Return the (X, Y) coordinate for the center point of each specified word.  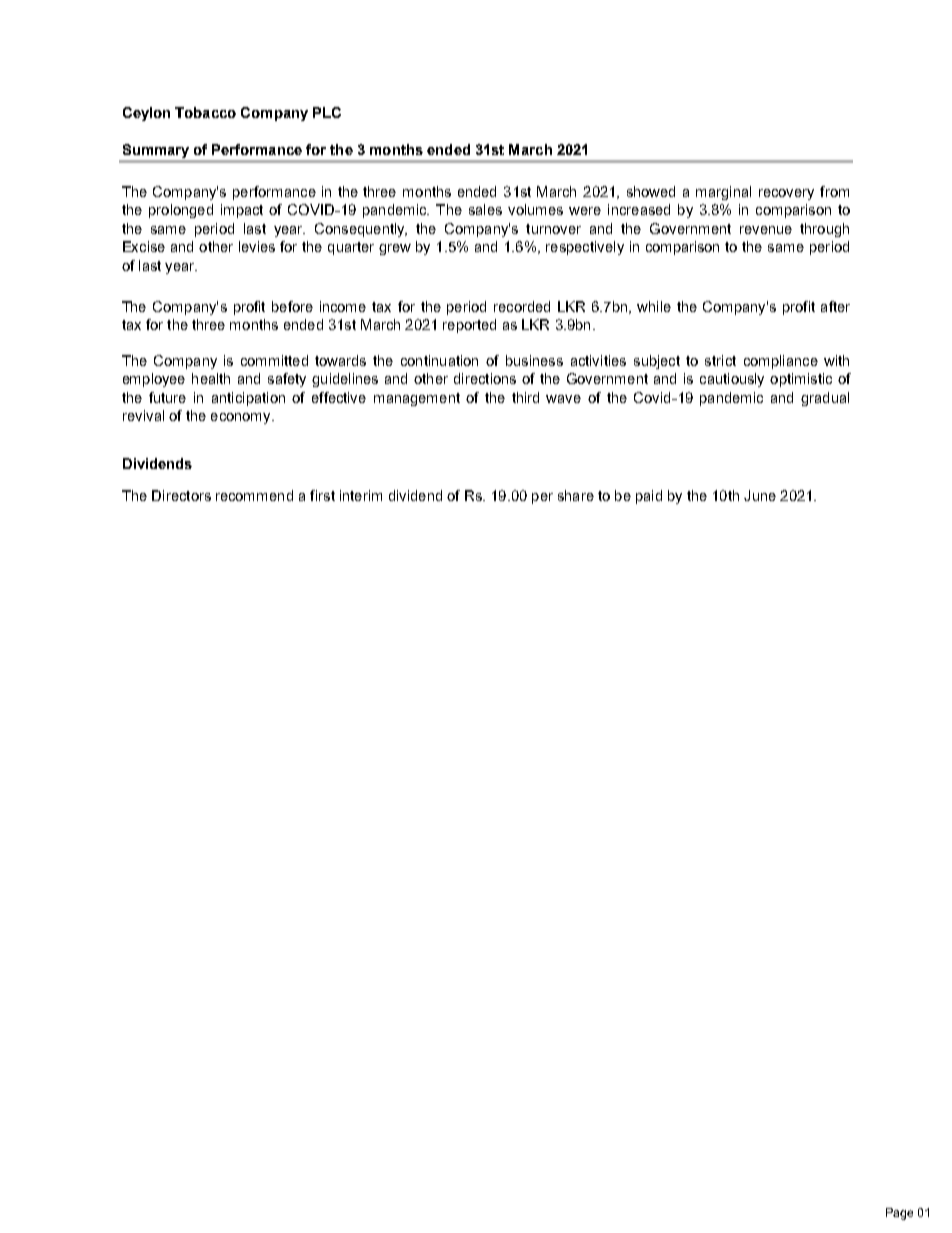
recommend (254, 495)
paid (649, 497)
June (760, 495)
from (834, 191)
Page (899, 1214)
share (576, 495)
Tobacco (205, 112)
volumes (535, 209)
